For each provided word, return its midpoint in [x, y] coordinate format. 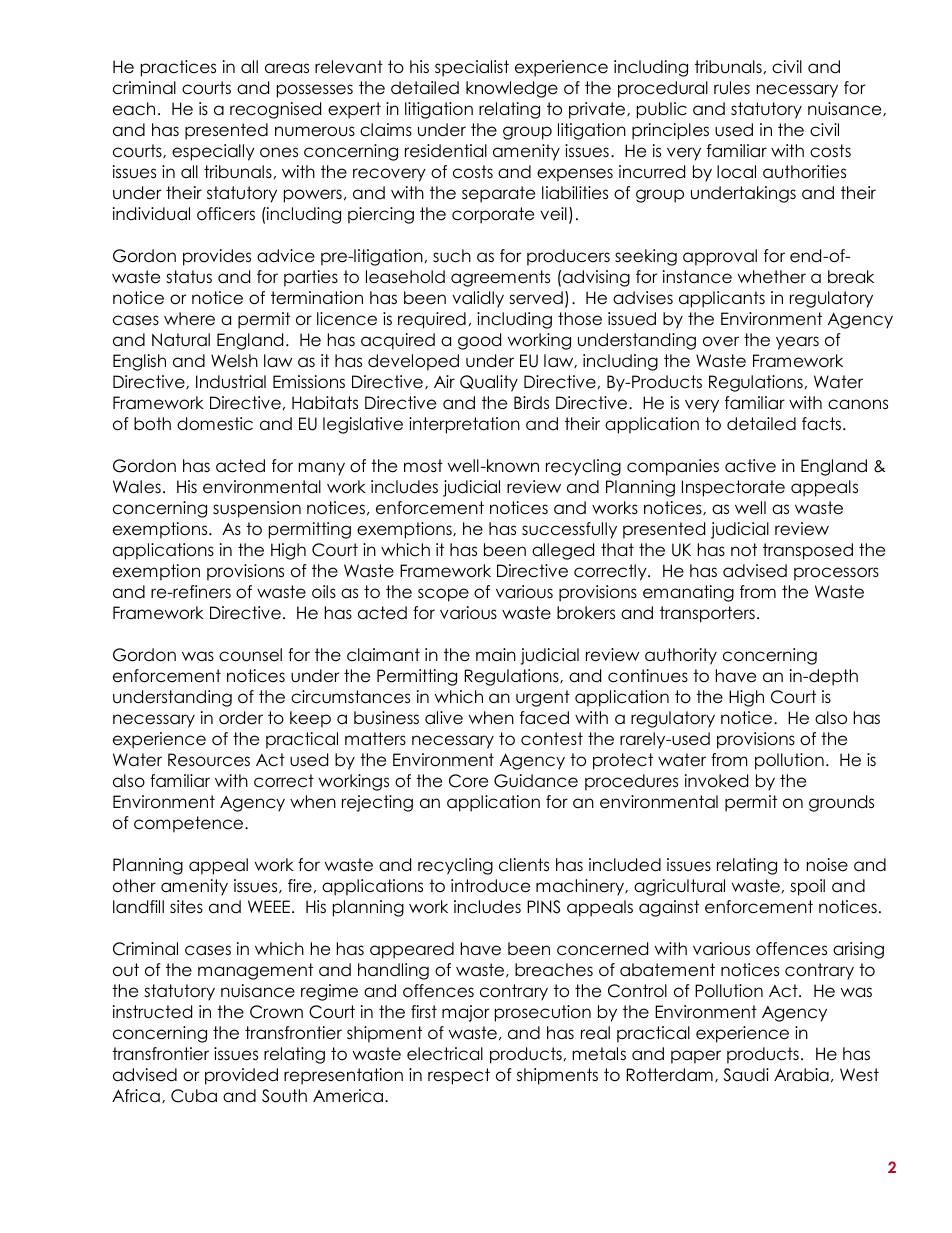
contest [552, 739]
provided [241, 1076]
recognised [275, 110]
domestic [215, 424]
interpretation [464, 425]
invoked [716, 781]
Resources [209, 760]
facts [823, 424]
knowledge [512, 89]
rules [732, 88]
